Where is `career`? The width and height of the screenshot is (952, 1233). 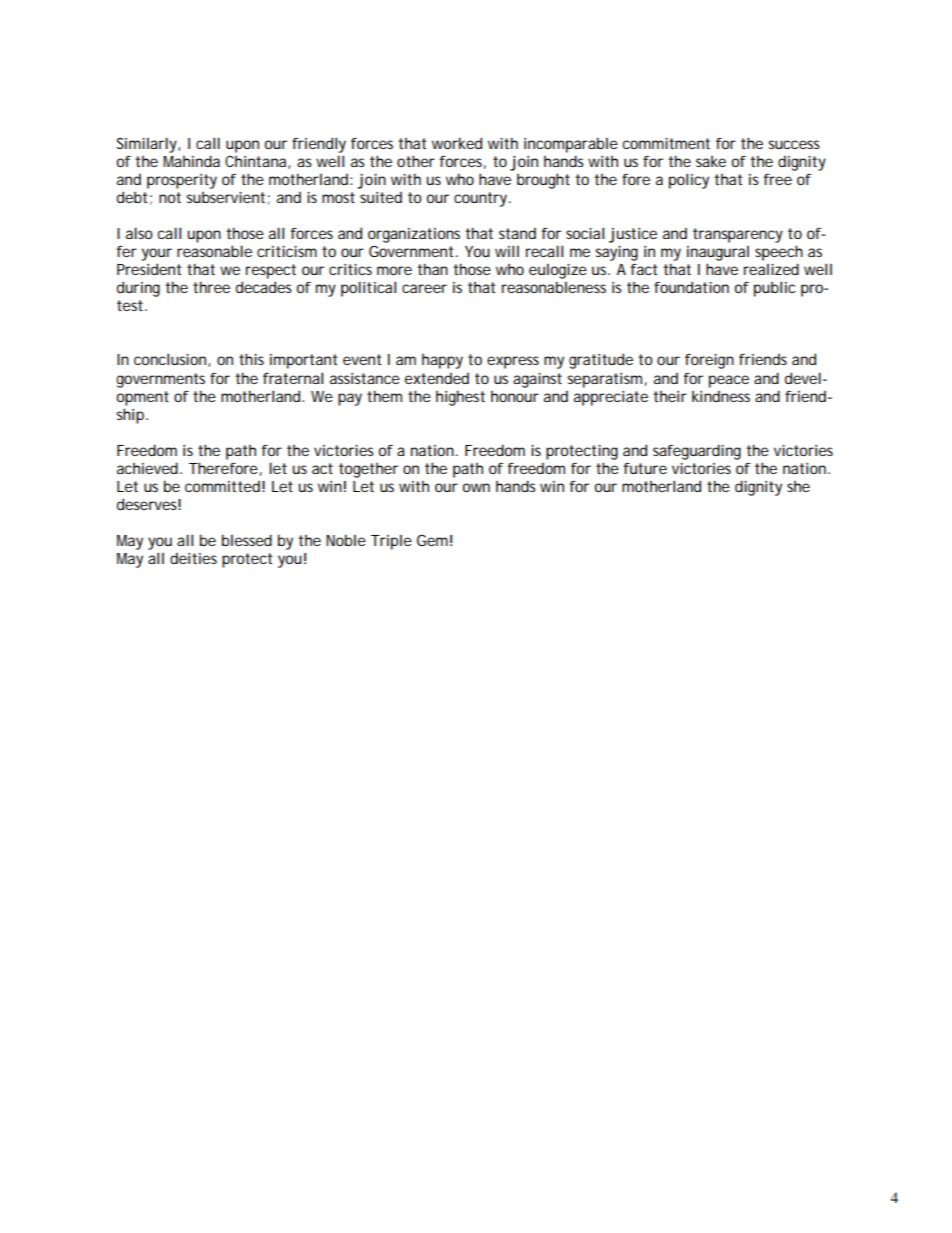
career is located at coordinates (424, 288).
